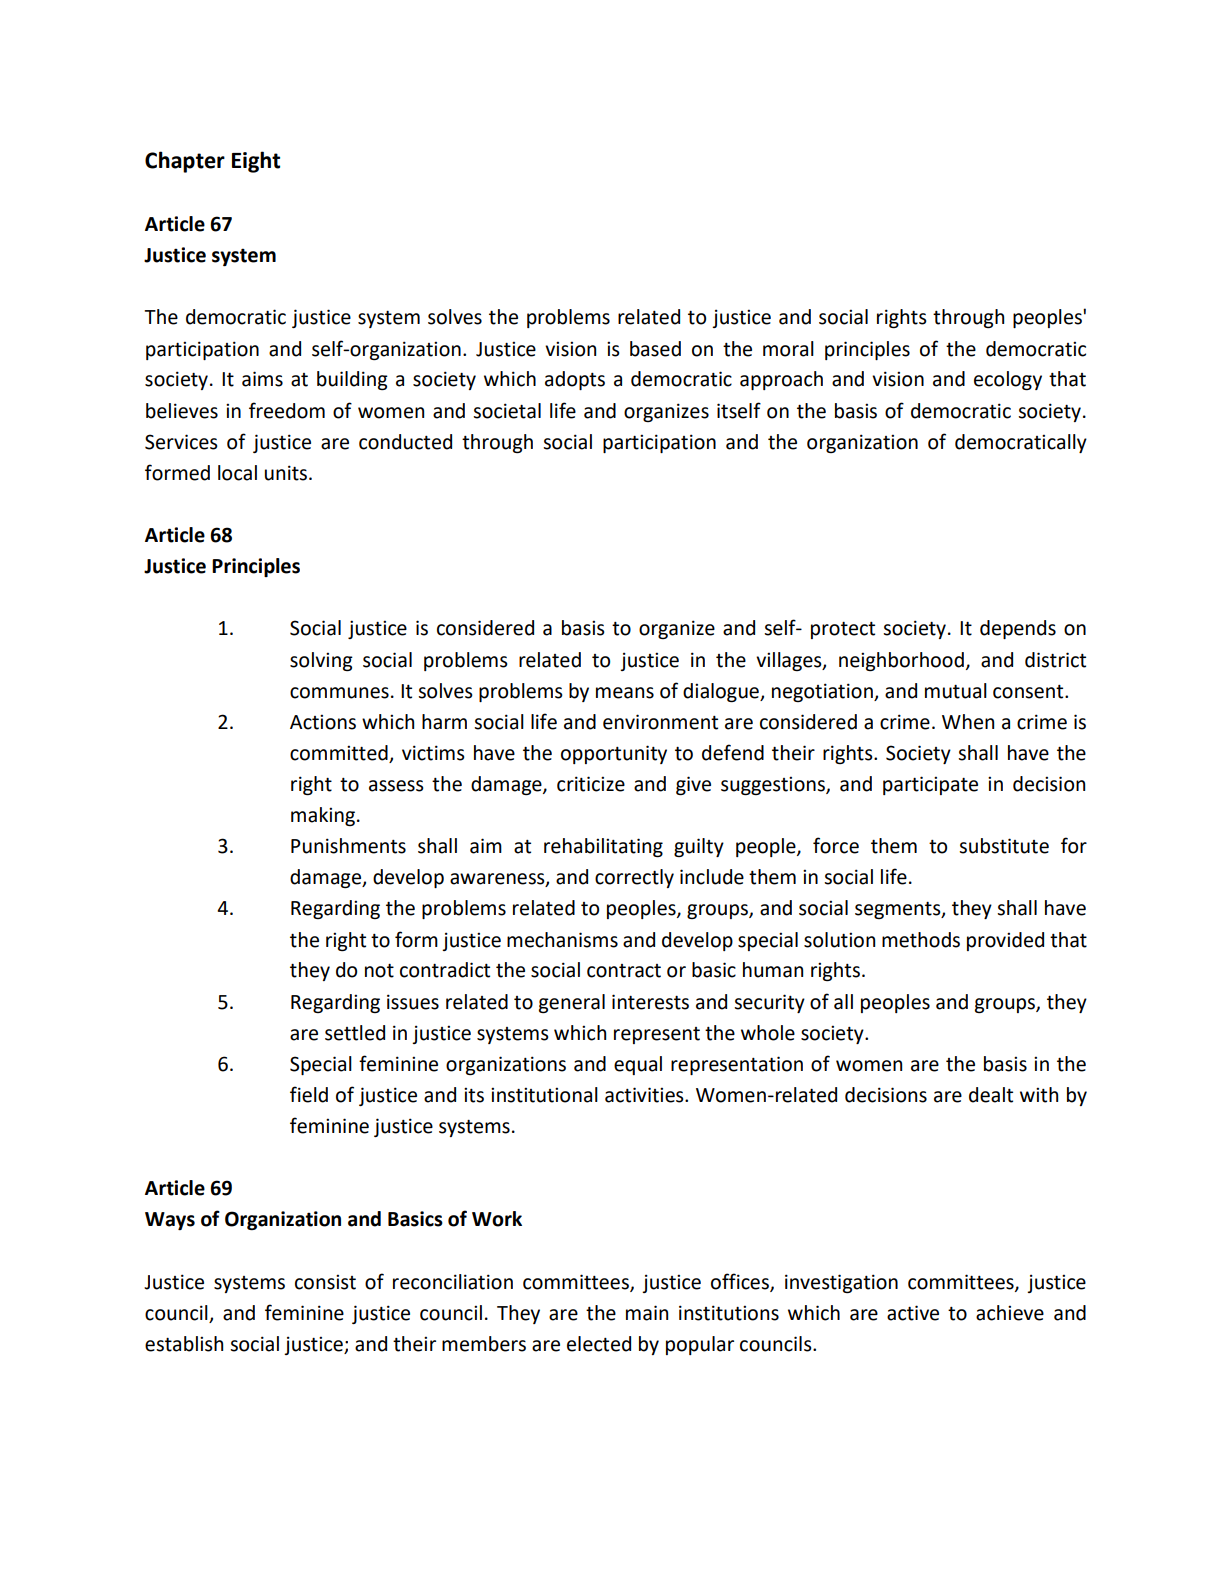 The image size is (1232, 1595). What do you see at coordinates (655, 349) in the image?
I see `based` at bounding box center [655, 349].
